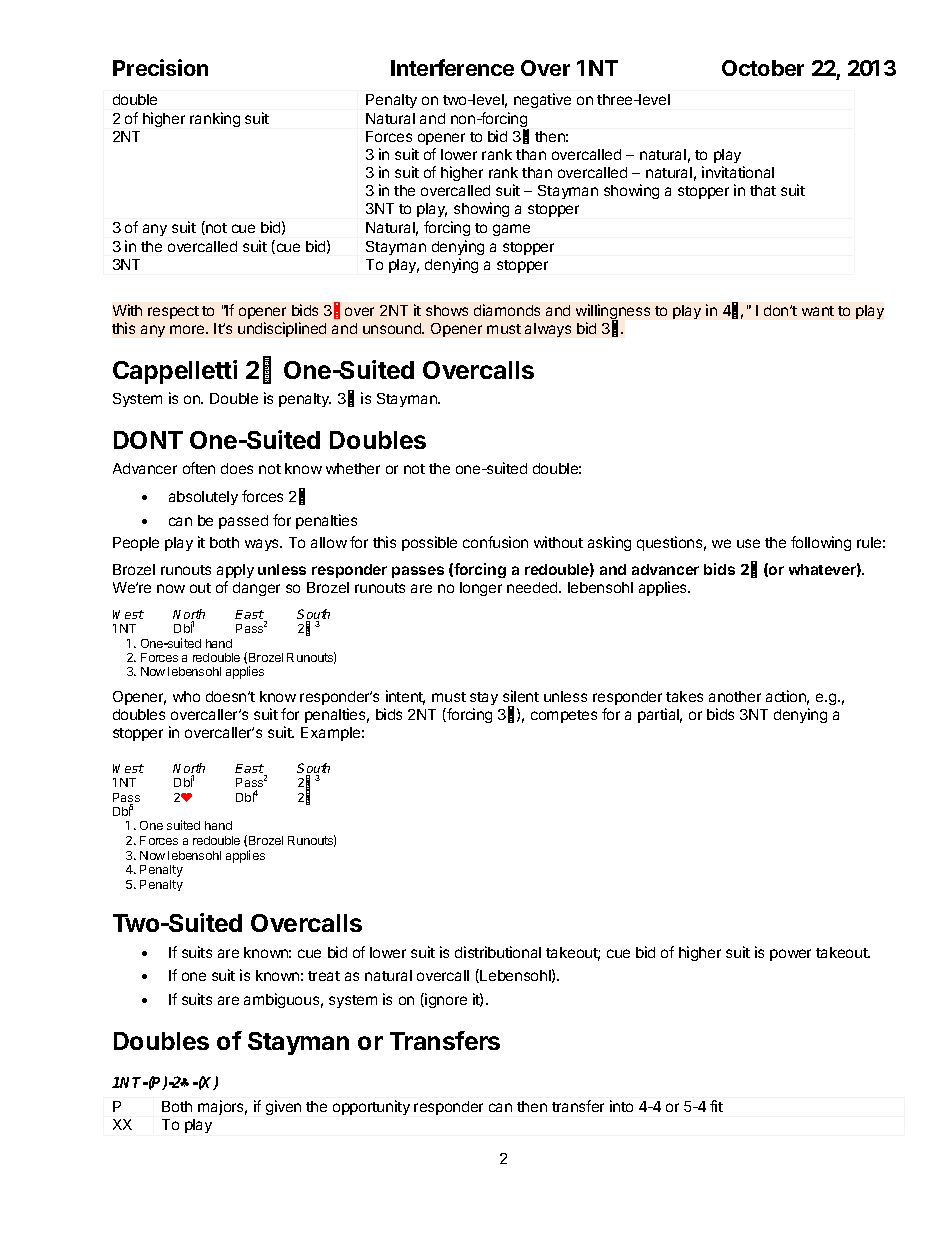 The height and width of the screenshot is (1233, 952). Describe the element at coordinates (186, 696) in the screenshot. I see `who` at that location.
